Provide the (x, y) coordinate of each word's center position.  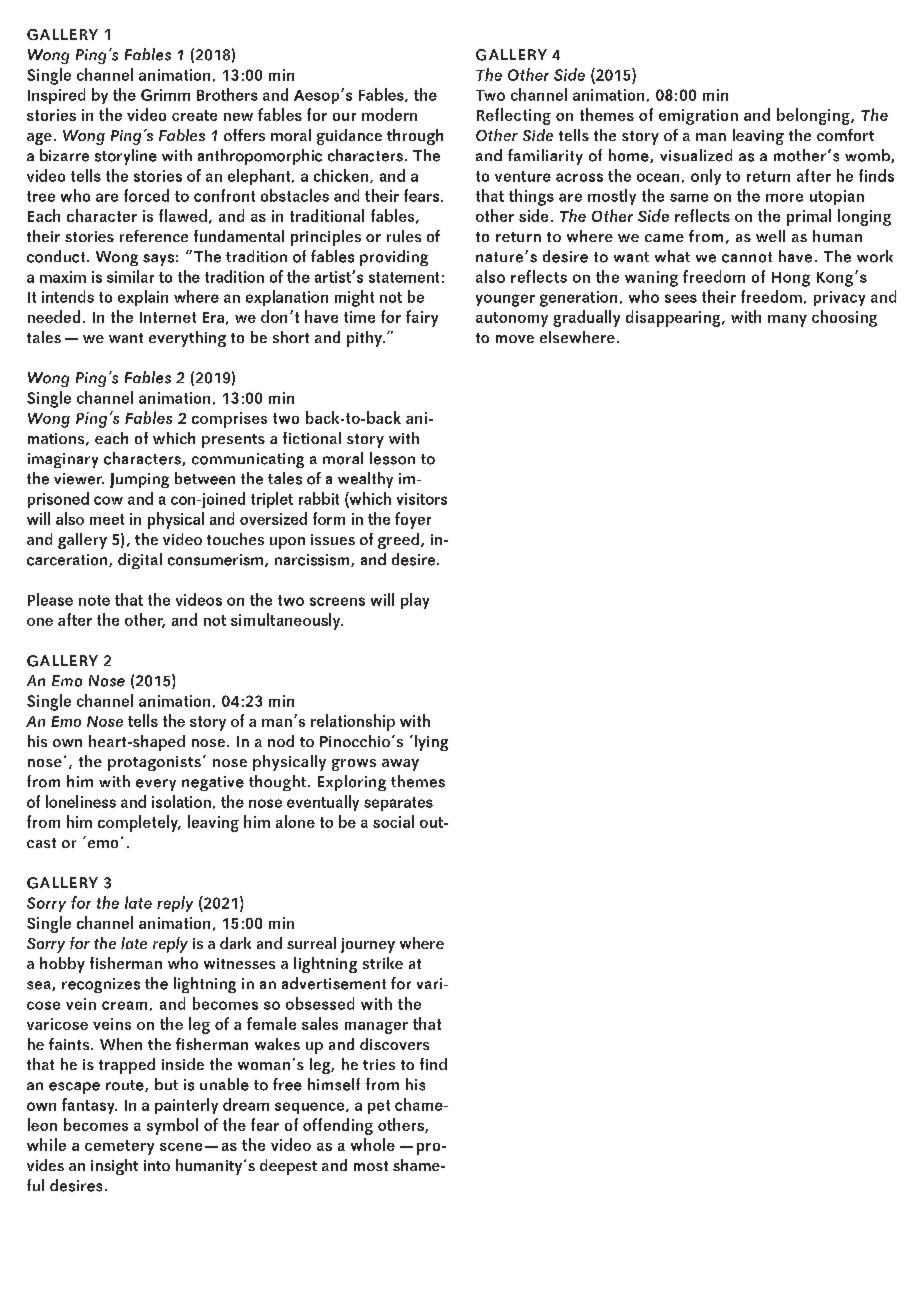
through (415, 137)
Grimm (165, 95)
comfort (845, 135)
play (415, 601)
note (94, 600)
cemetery (119, 1147)
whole (373, 1144)
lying (430, 743)
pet (379, 1107)
